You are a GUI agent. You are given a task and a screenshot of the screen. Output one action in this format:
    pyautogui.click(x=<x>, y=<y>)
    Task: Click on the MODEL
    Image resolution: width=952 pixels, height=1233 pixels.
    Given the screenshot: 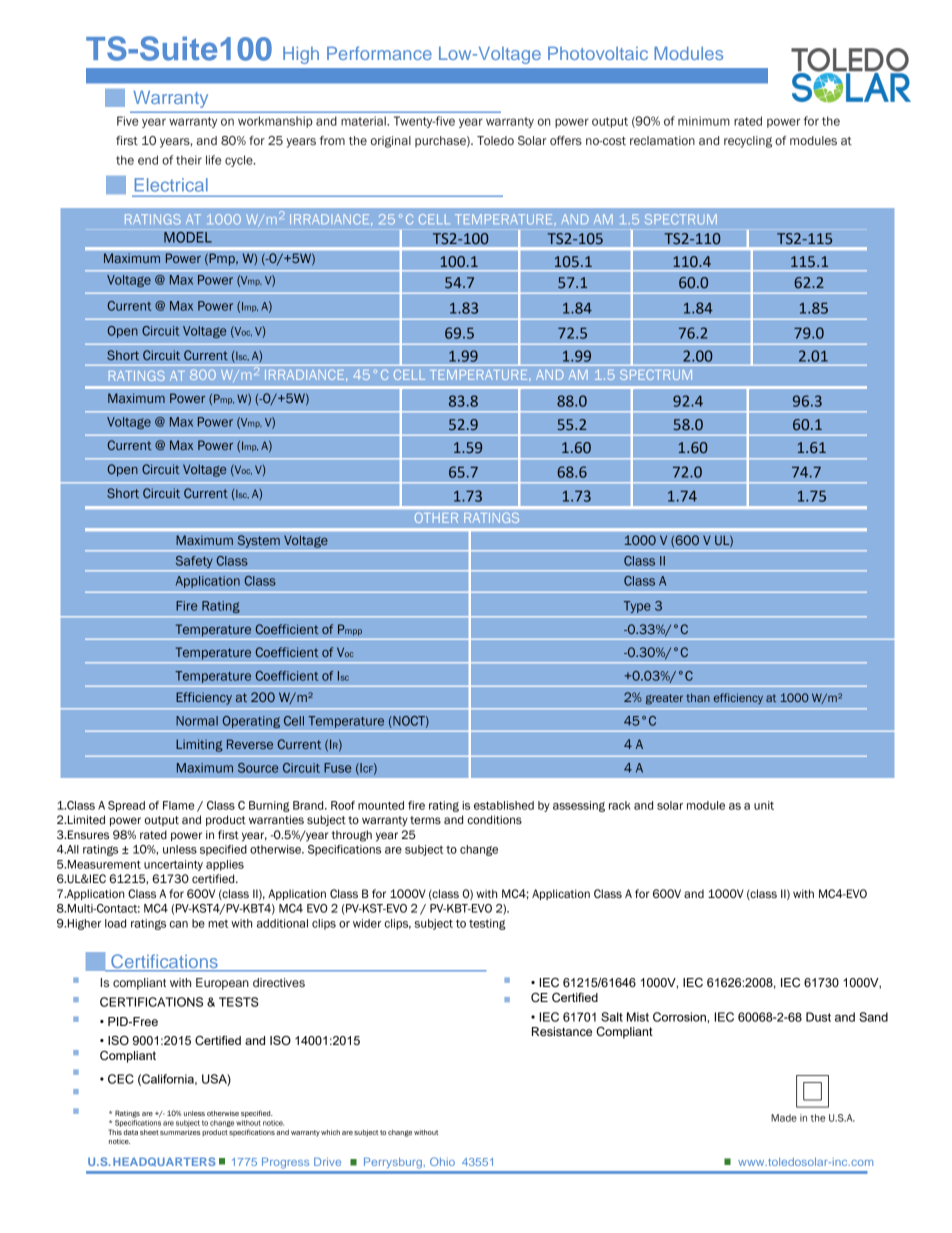 What is the action you would take?
    pyautogui.click(x=188, y=237)
